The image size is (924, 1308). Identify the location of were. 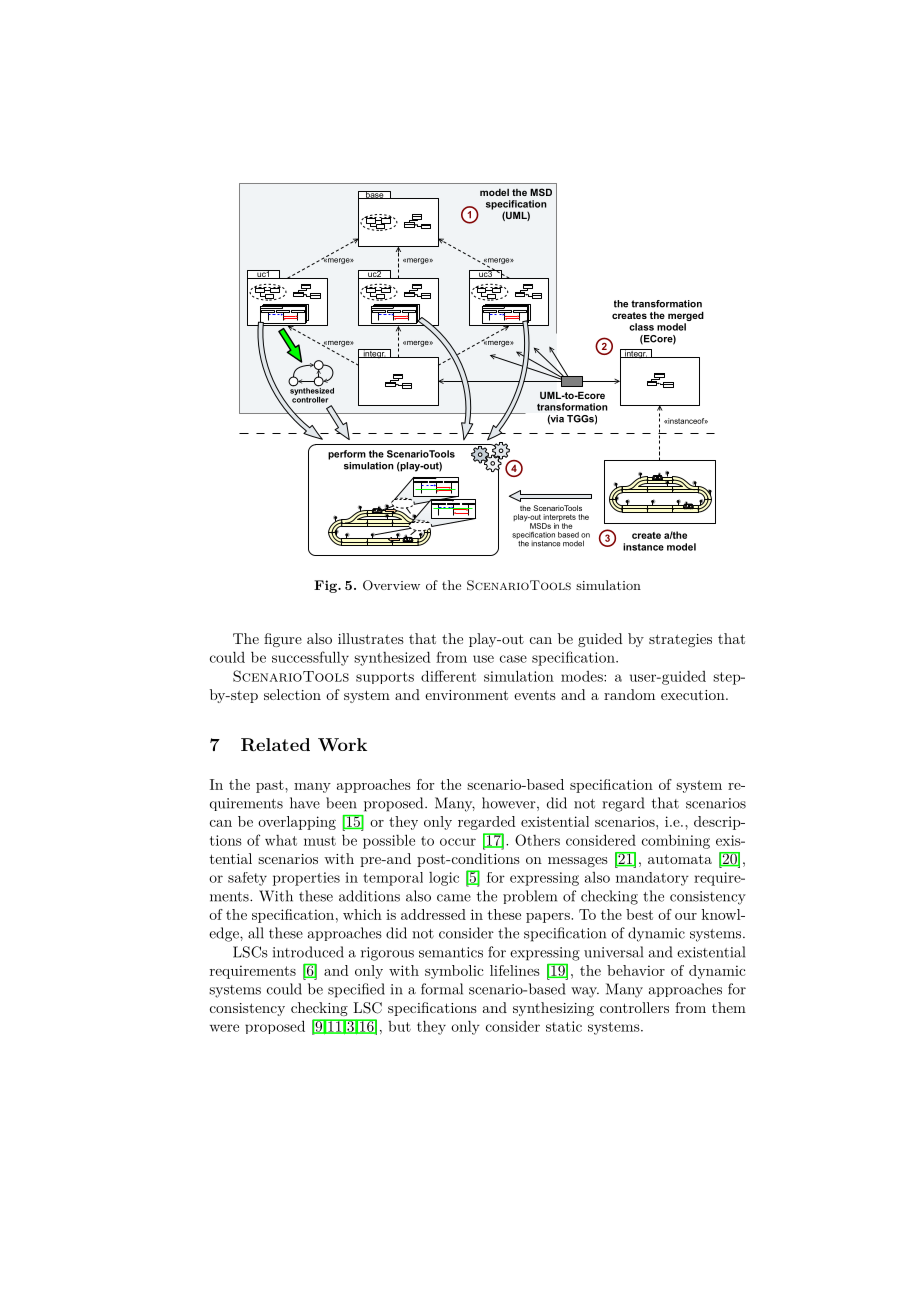
(224, 1028).
